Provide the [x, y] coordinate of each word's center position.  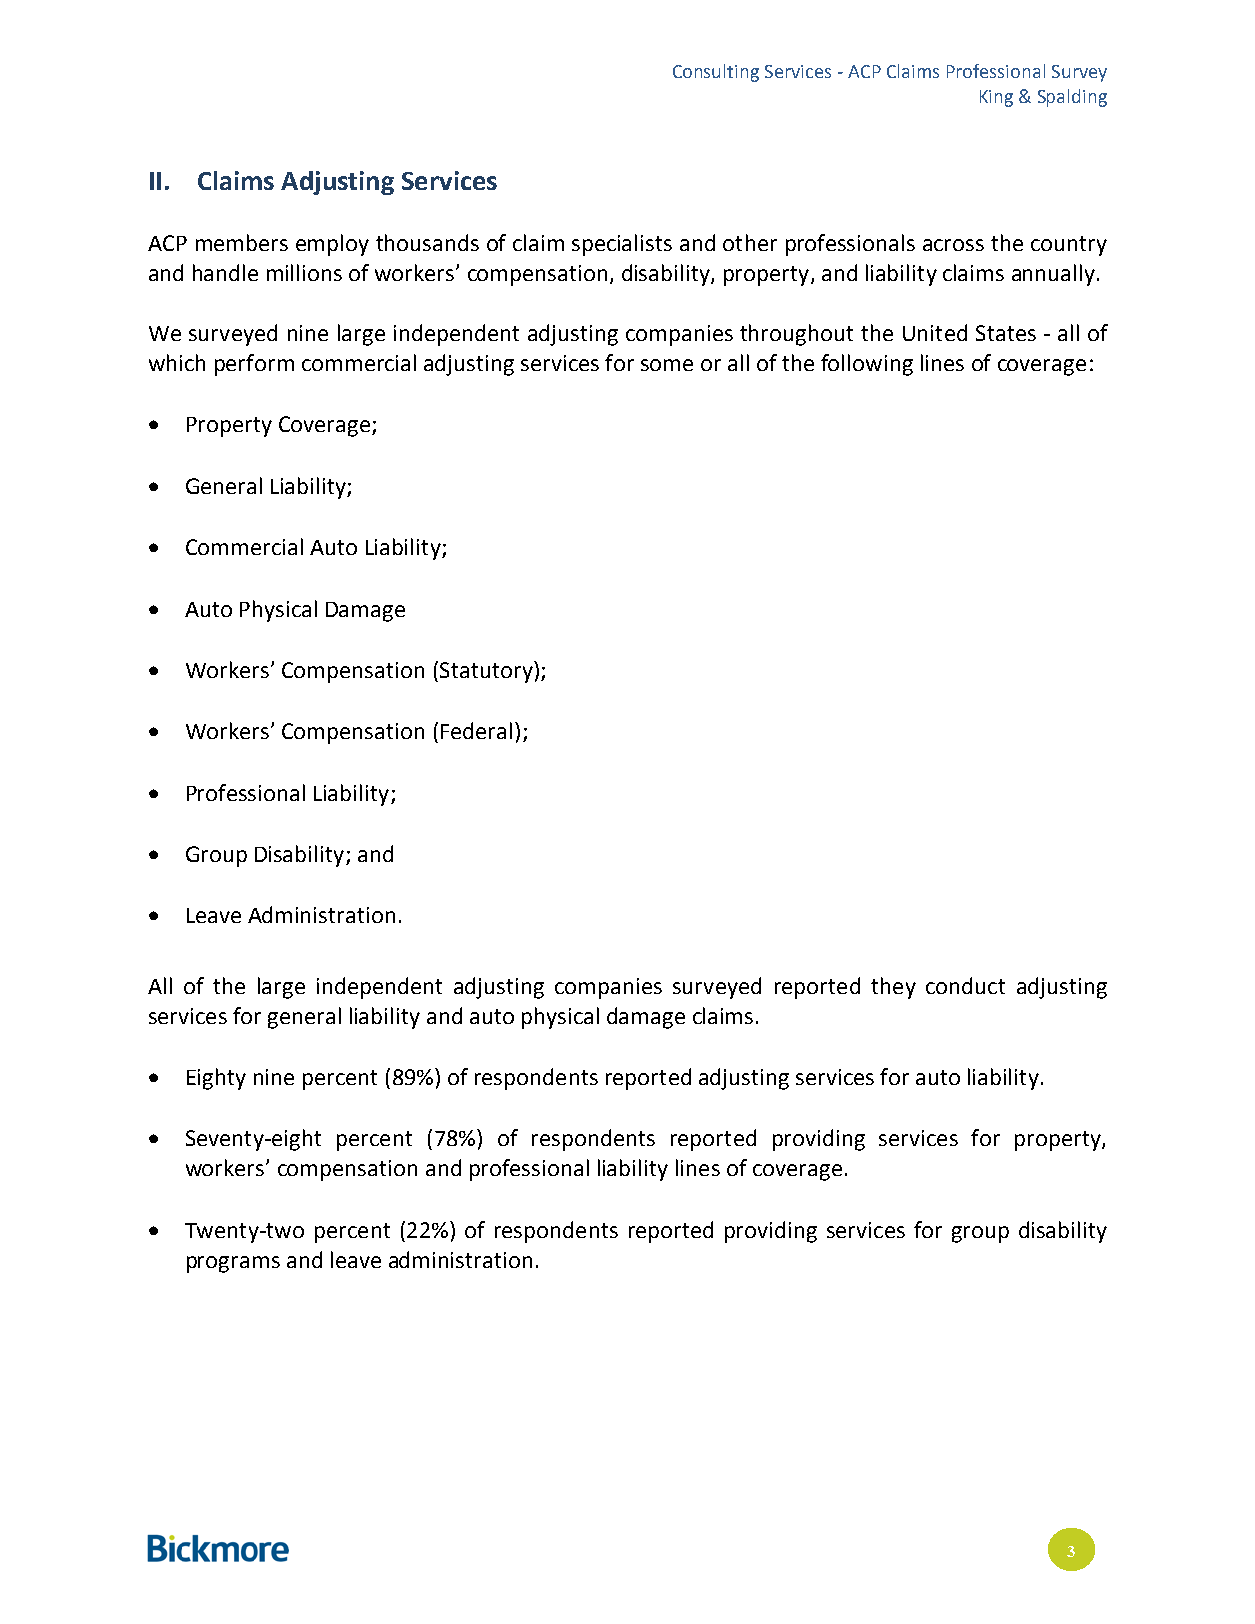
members [242, 242]
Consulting [716, 73]
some [667, 365]
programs [233, 1264]
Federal [476, 730]
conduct [965, 985]
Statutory [487, 672]
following [867, 365]
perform [254, 365]
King [996, 98]
